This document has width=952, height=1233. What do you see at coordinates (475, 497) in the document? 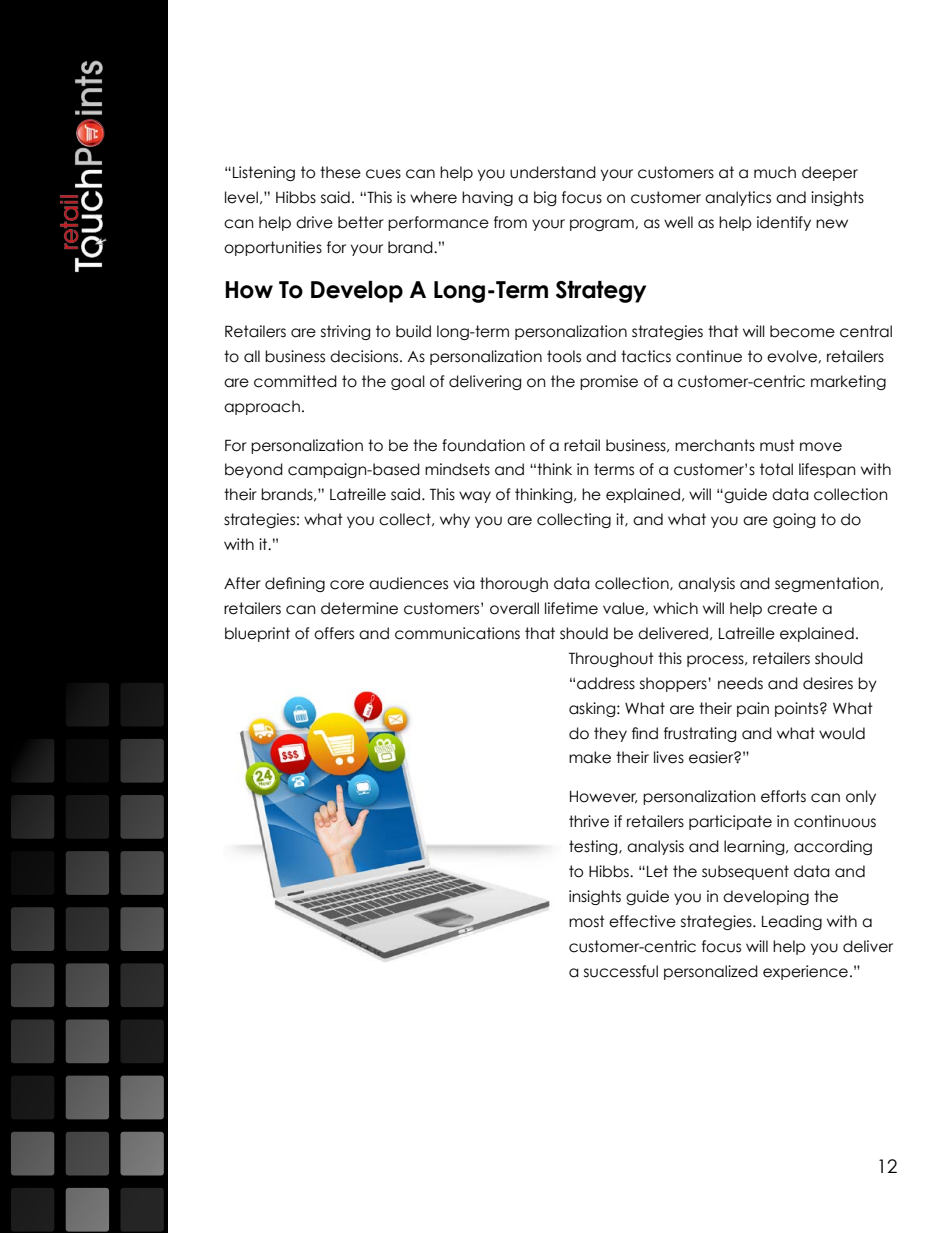
I see `way` at bounding box center [475, 497].
